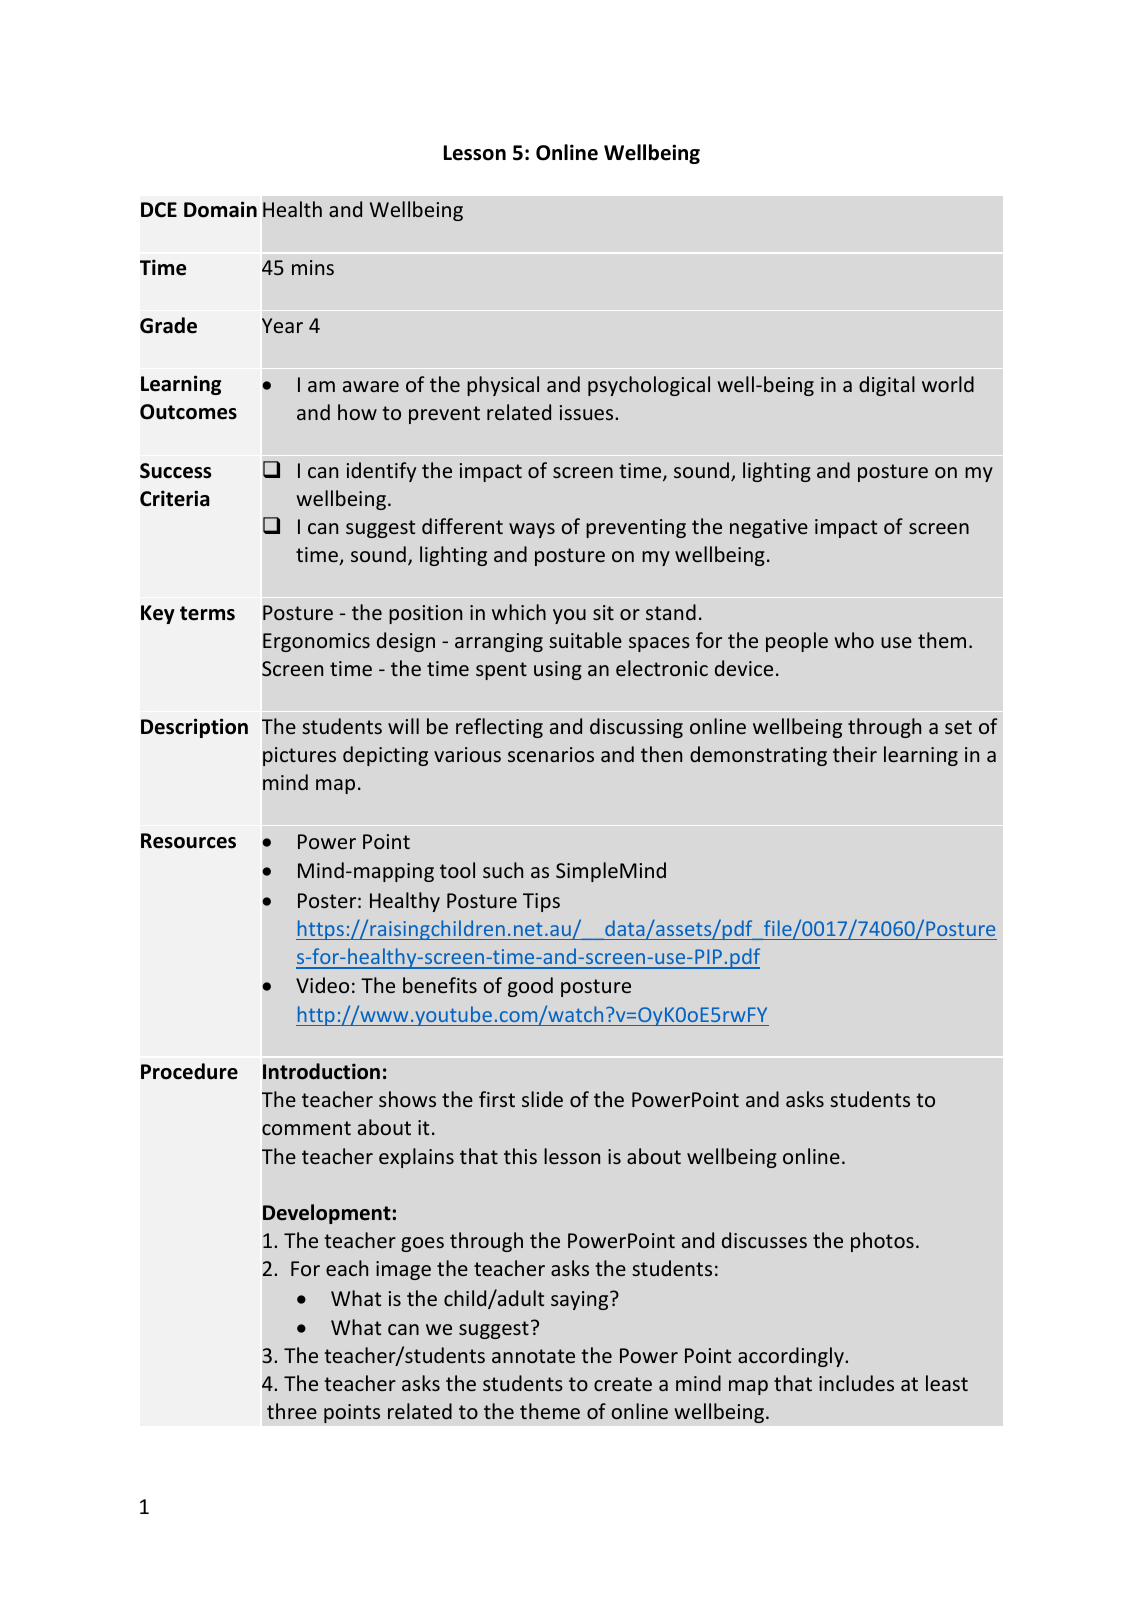 This image has height=1617, width=1143. What do you see at coordinates (542, 1099) in the image?
I see `slide` at bounding box center [542, 1099].
